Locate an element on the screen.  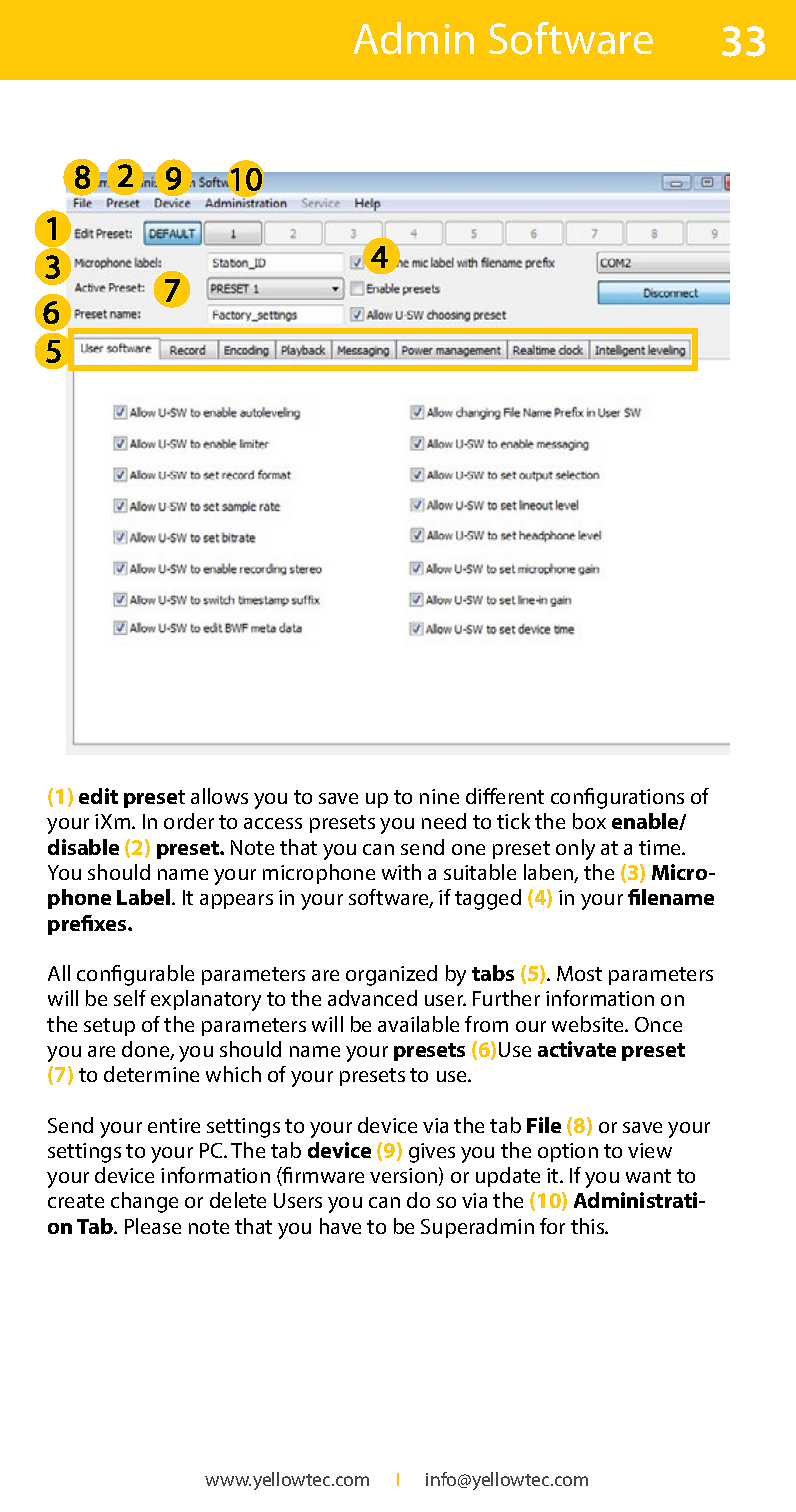
entire is located at coordinates (174, 1125).
